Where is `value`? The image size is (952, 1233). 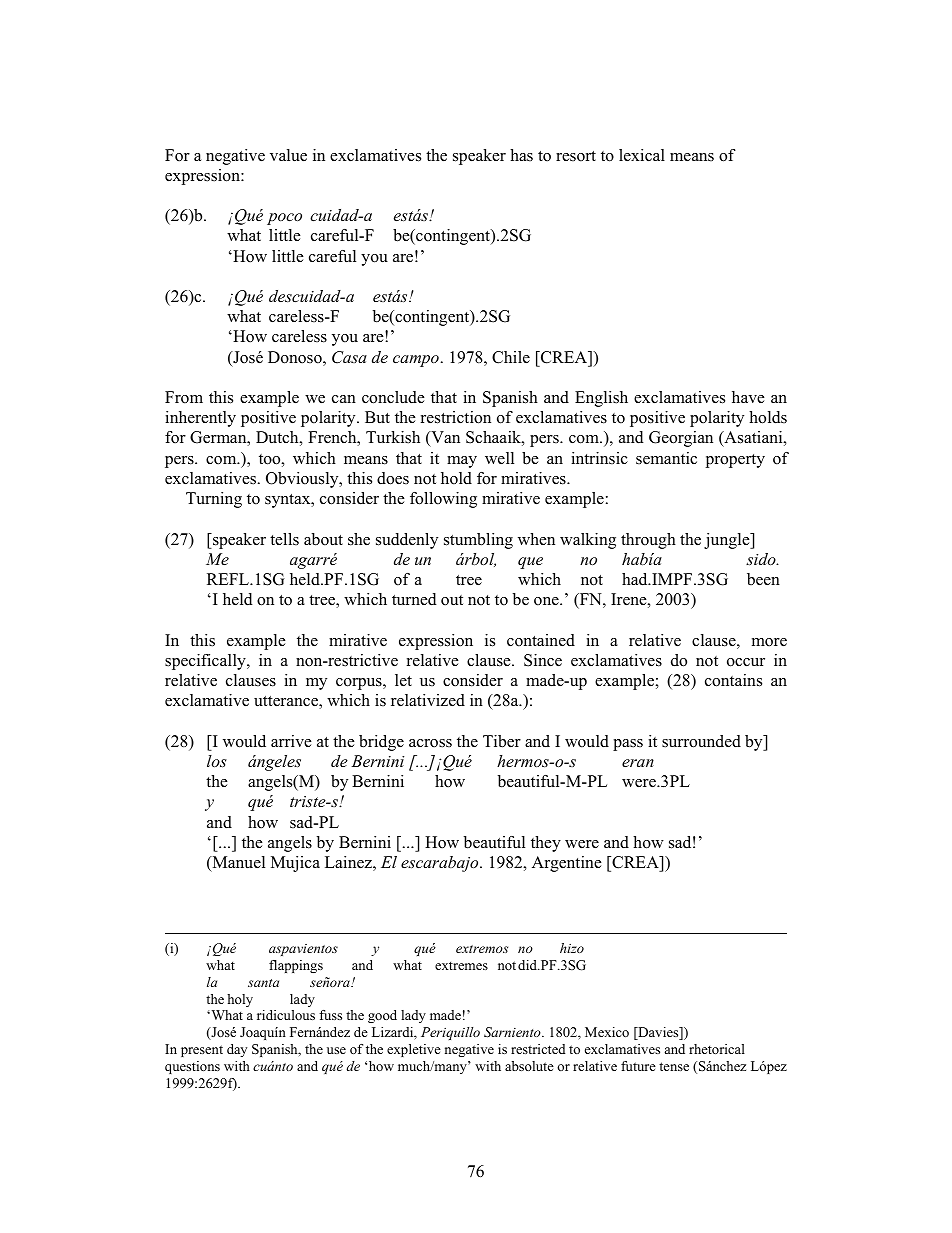 value is located at coordinates (288, 155).
